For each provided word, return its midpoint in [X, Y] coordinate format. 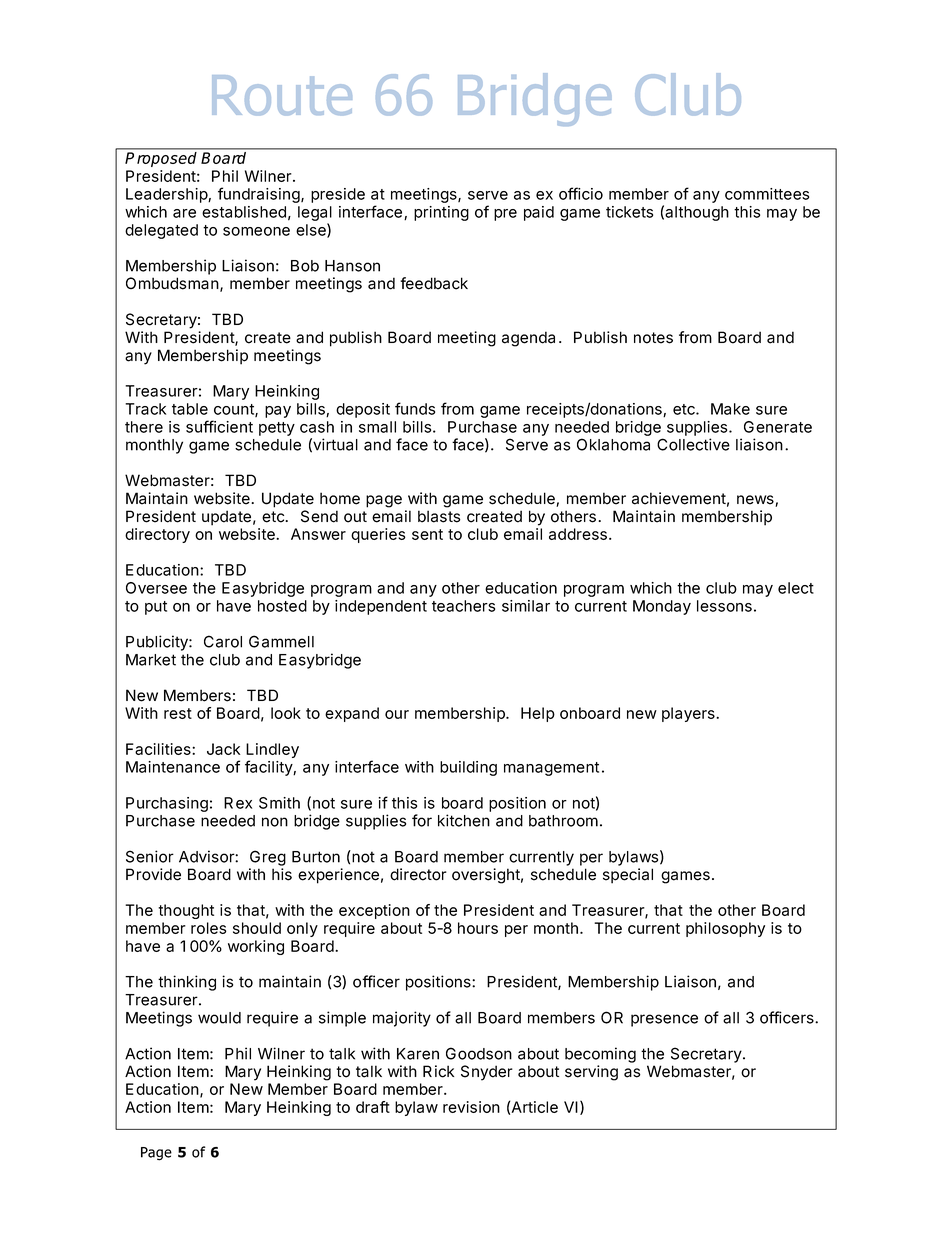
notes [653, 338]
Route [282, 95]
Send [319, 516]
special [628, 876]
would [219, 1018]
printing [441, 213]
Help [538, 714]
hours [478, 928]
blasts [439, 516]
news [756, 501]
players [689, 714]
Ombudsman [172, 283]
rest [178, 713]
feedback [434, 283]
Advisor [207, 856]
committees [767, 194]
